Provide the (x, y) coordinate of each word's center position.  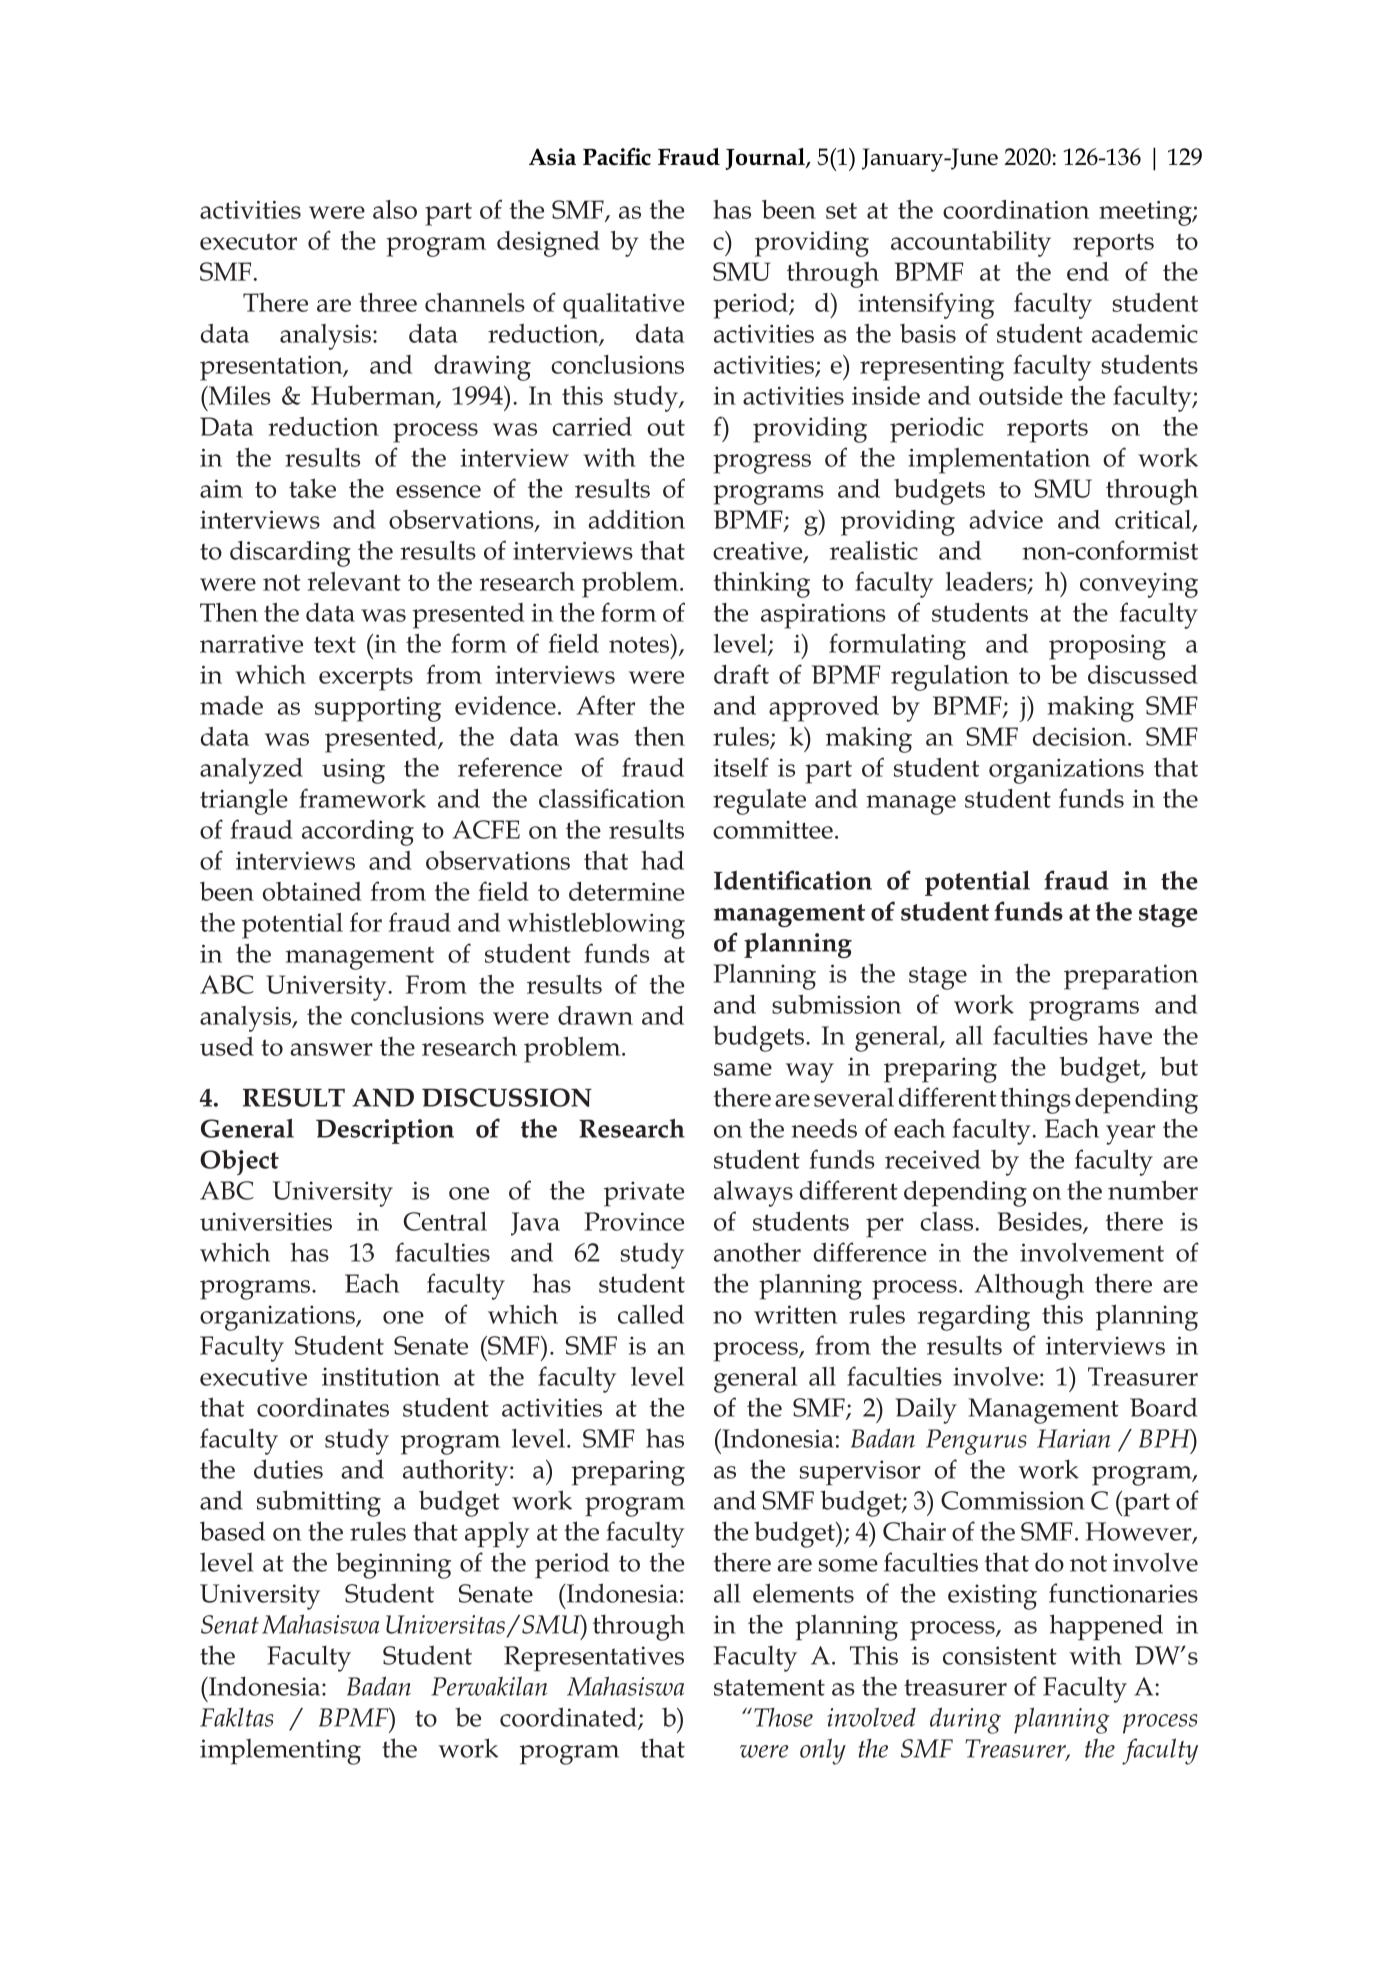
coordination (1016, 209)
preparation (1131, 977)
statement (769, 1687)
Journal (766, 159)
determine (626, 891)
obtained (312, 891)
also (395, 209)
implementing (280, 1751)
